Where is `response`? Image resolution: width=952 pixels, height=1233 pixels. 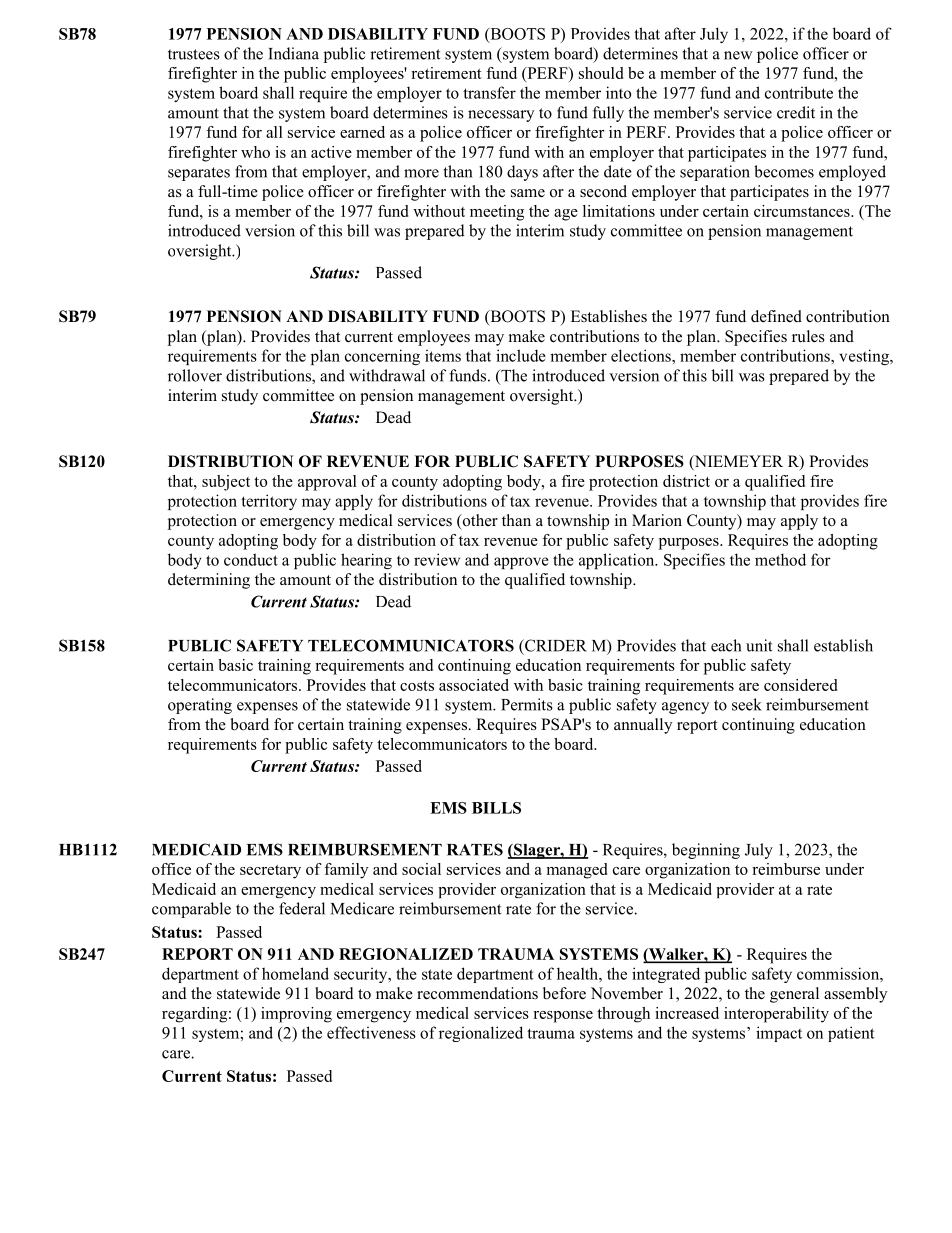
response is located at coordinates (563, 1017).
